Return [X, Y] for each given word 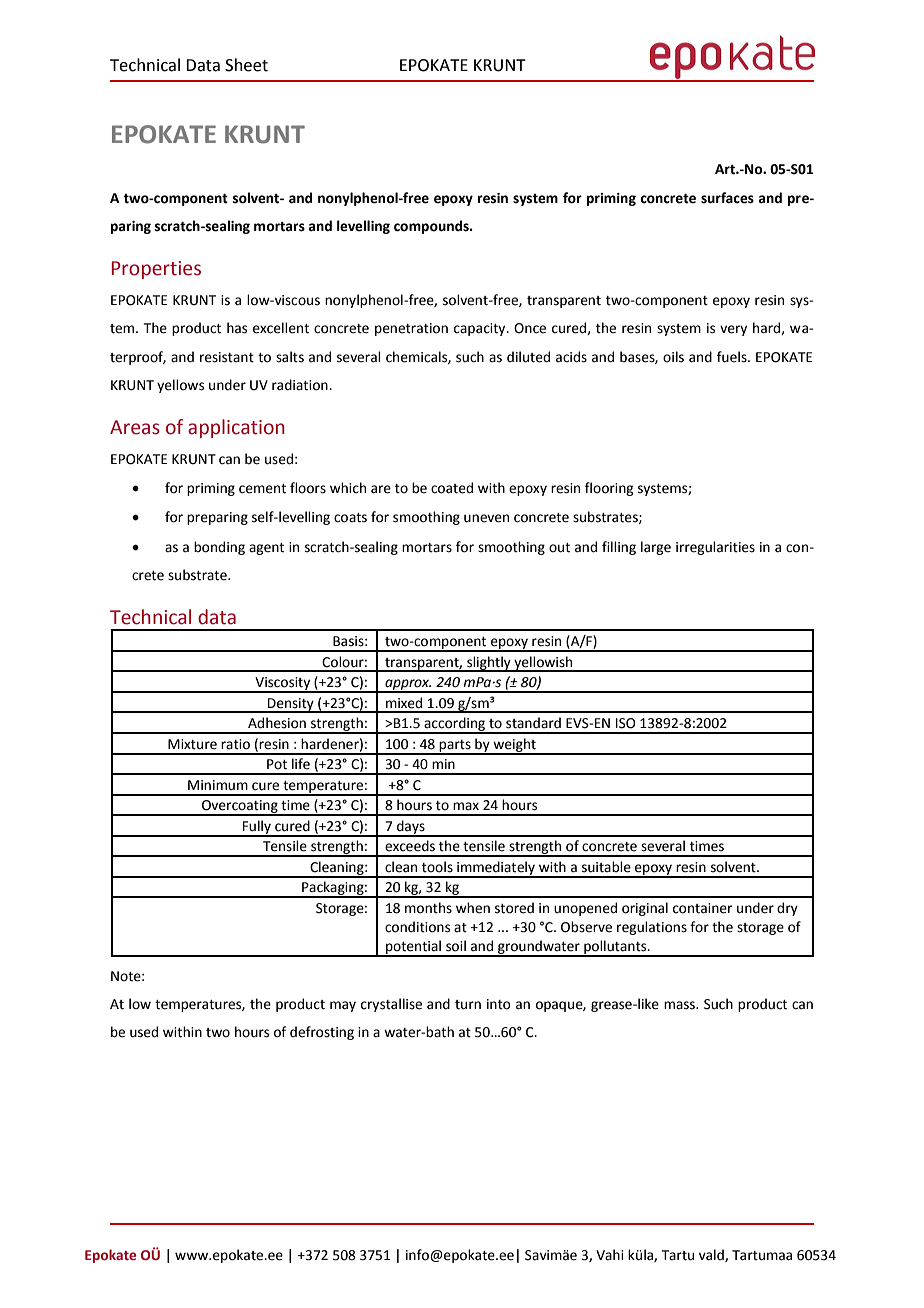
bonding [219, 548]
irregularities [715, 548]
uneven [486, 518]
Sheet [246, 65]
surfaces [727, 198]
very [733, 330]
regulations [652, 928]
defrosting [322, 1033]
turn [468, 1005]
